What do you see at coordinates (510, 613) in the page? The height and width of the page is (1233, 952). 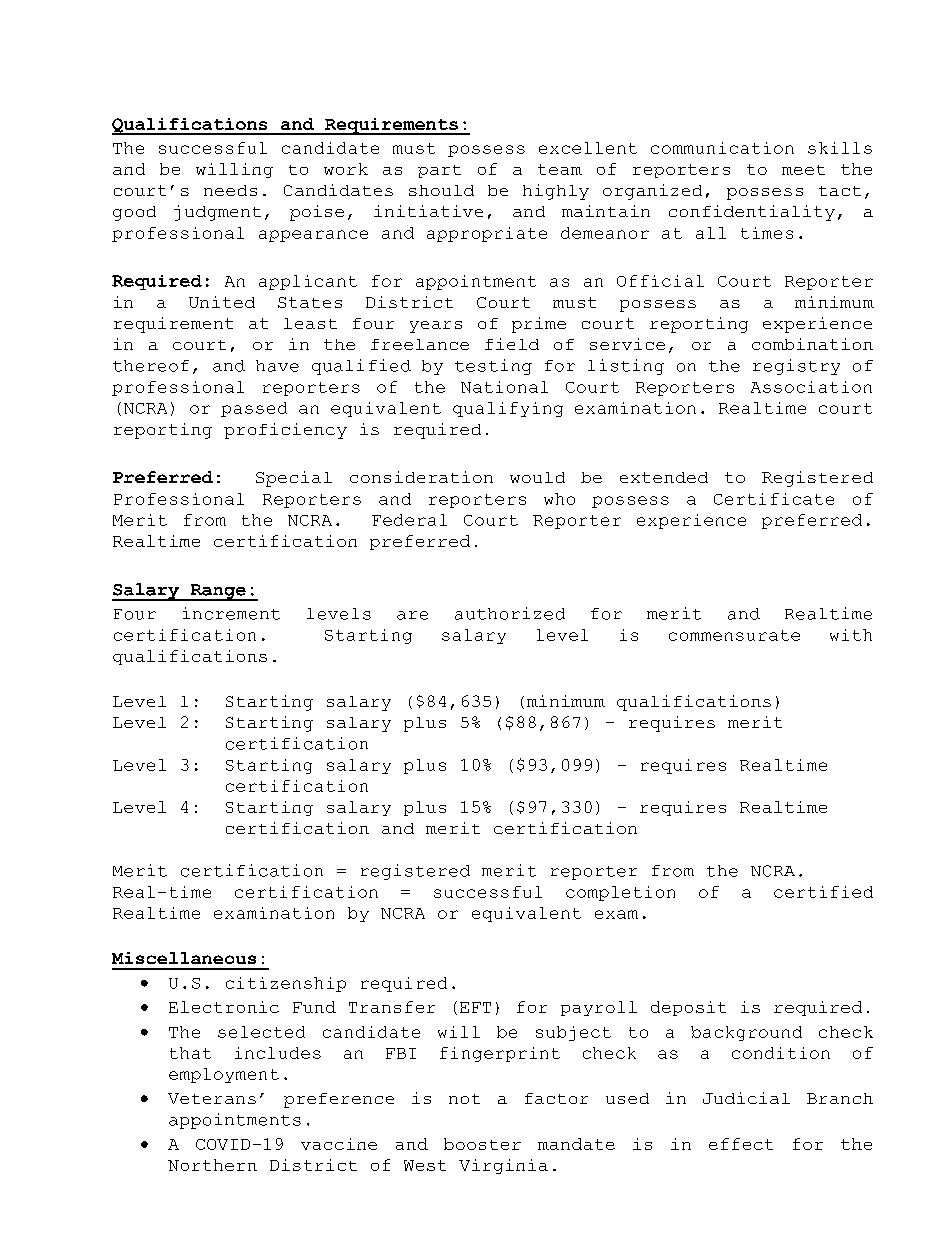 I see `authorized` at bounding box center [510, 613].
